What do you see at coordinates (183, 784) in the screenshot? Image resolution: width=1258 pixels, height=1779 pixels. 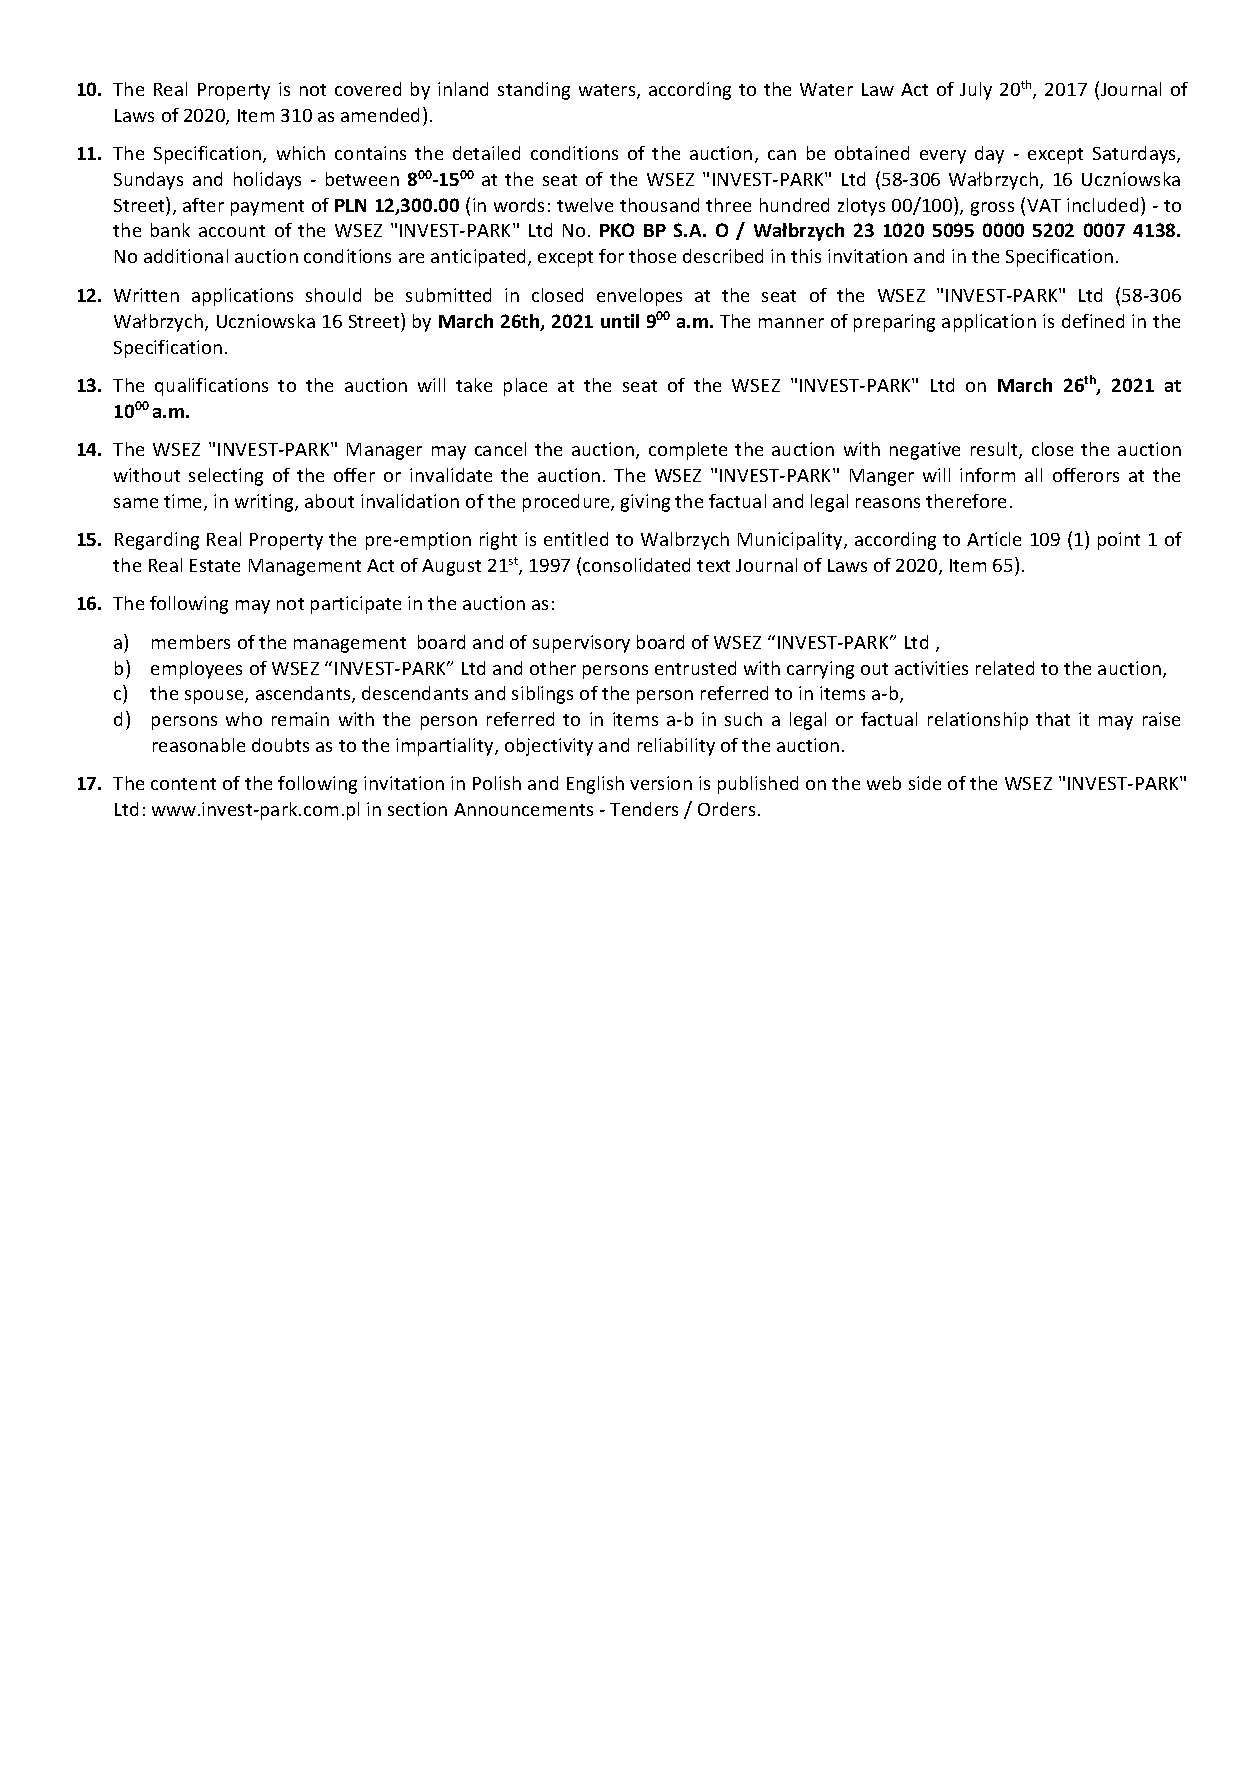 I see `content` at bounding box center [183, 784].
